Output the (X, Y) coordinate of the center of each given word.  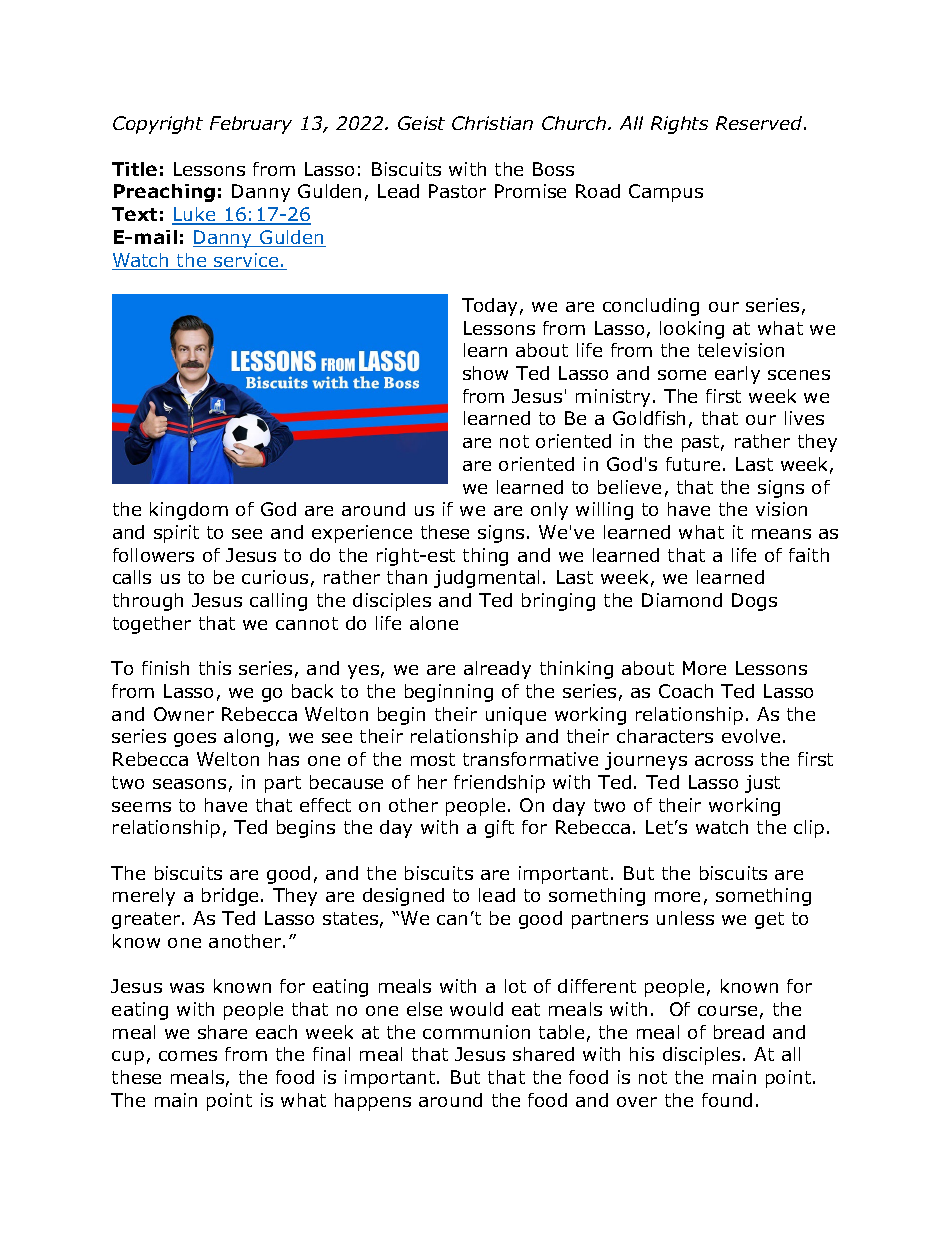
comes (188, 1056)
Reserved (760, 123)
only (549, 511)
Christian (492, 123)
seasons (189, 784)
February (251, 125)
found (727, 1100)
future (693, 464)
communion (476, 1032)
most (433, 759)
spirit (176, 534)
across (724, 761)
